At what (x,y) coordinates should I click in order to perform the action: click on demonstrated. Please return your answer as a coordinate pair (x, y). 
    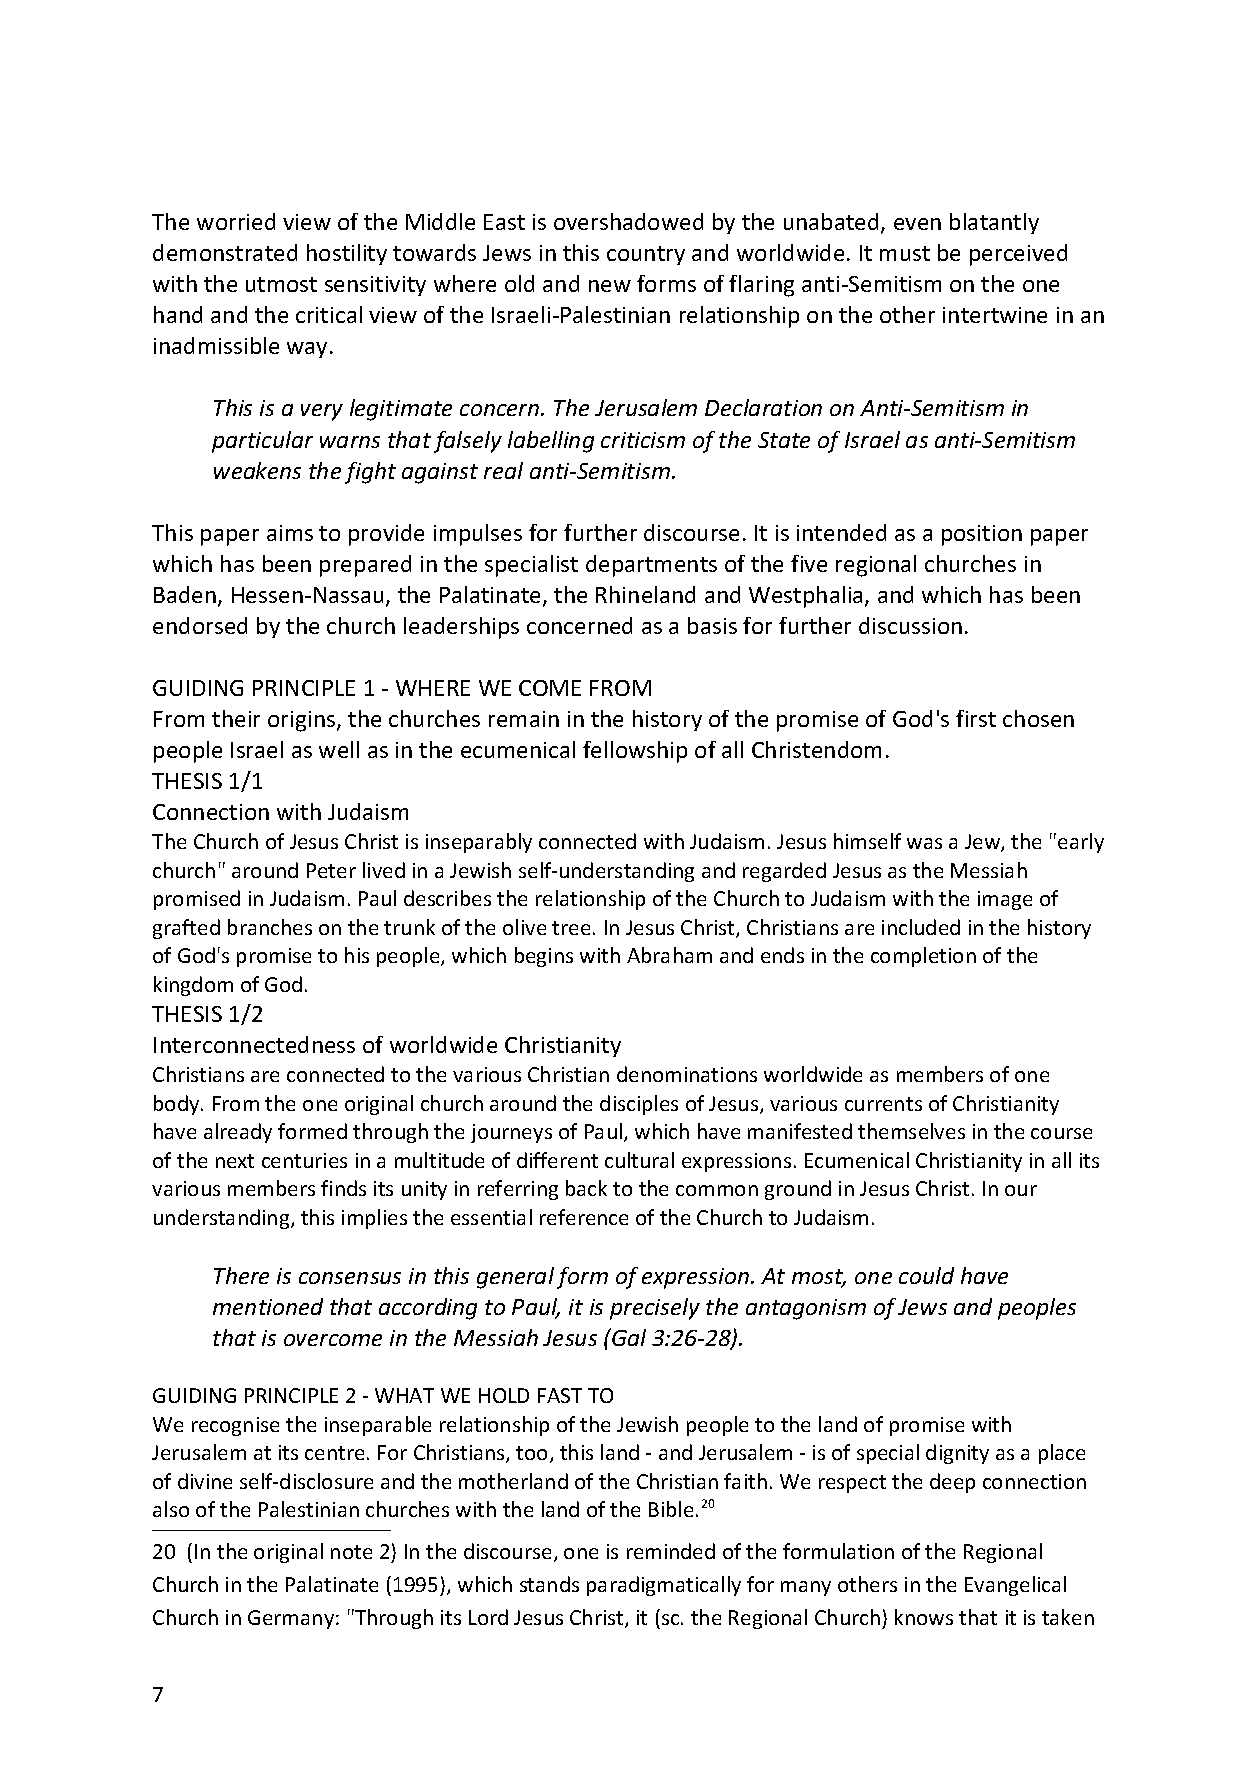
    Looking at the image, I should click on (225, 252).
